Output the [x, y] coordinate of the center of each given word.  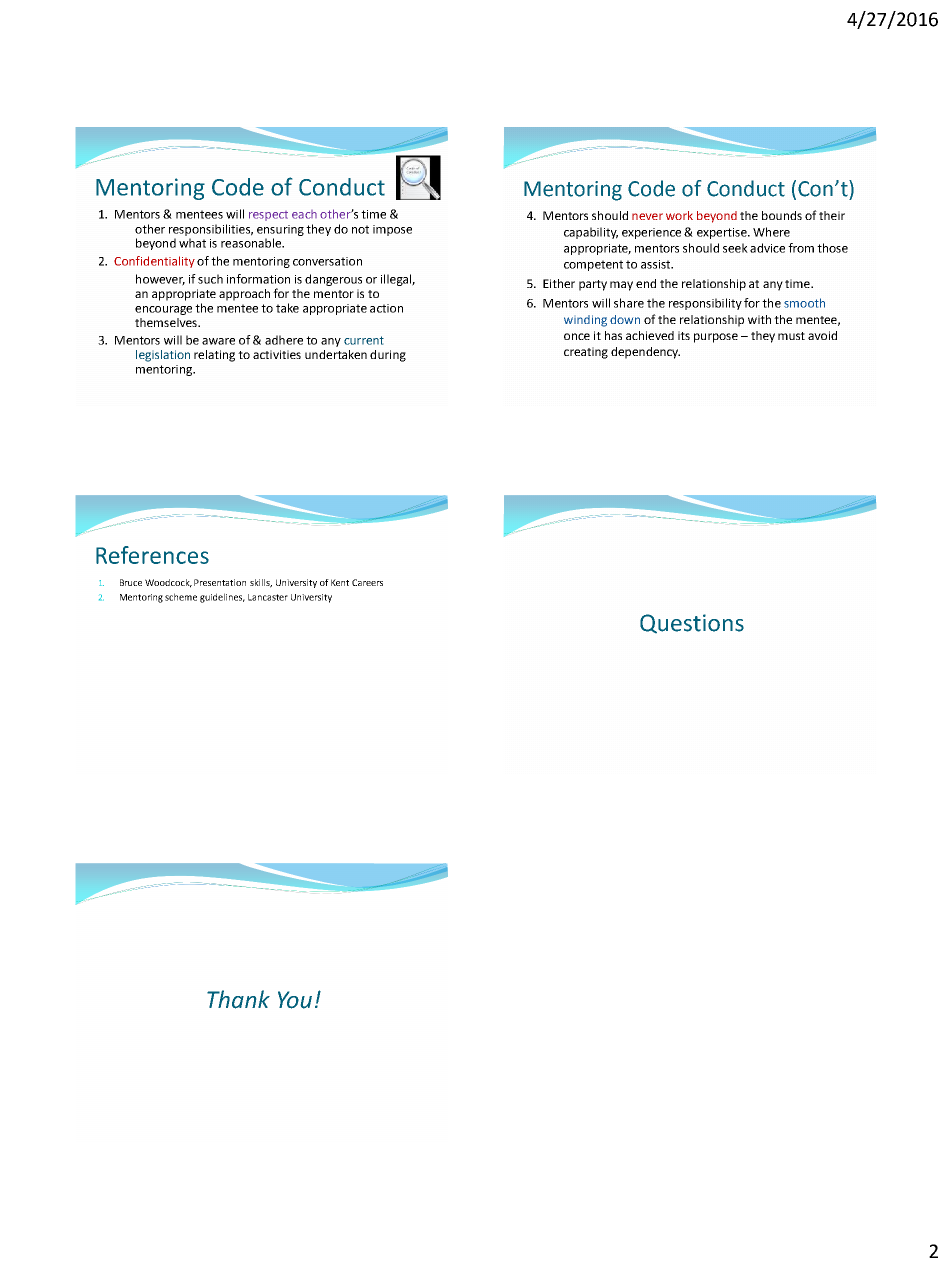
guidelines [222, 598]
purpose [716, 338]
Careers [367, 582]
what [192, 243]
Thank [238, 999]
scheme [181, 597]
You [295, 1000]
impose [392, 230]
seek [735, 248]
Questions [692, 623]
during [388, 356]
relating [214, 356]
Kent [340, 582]
